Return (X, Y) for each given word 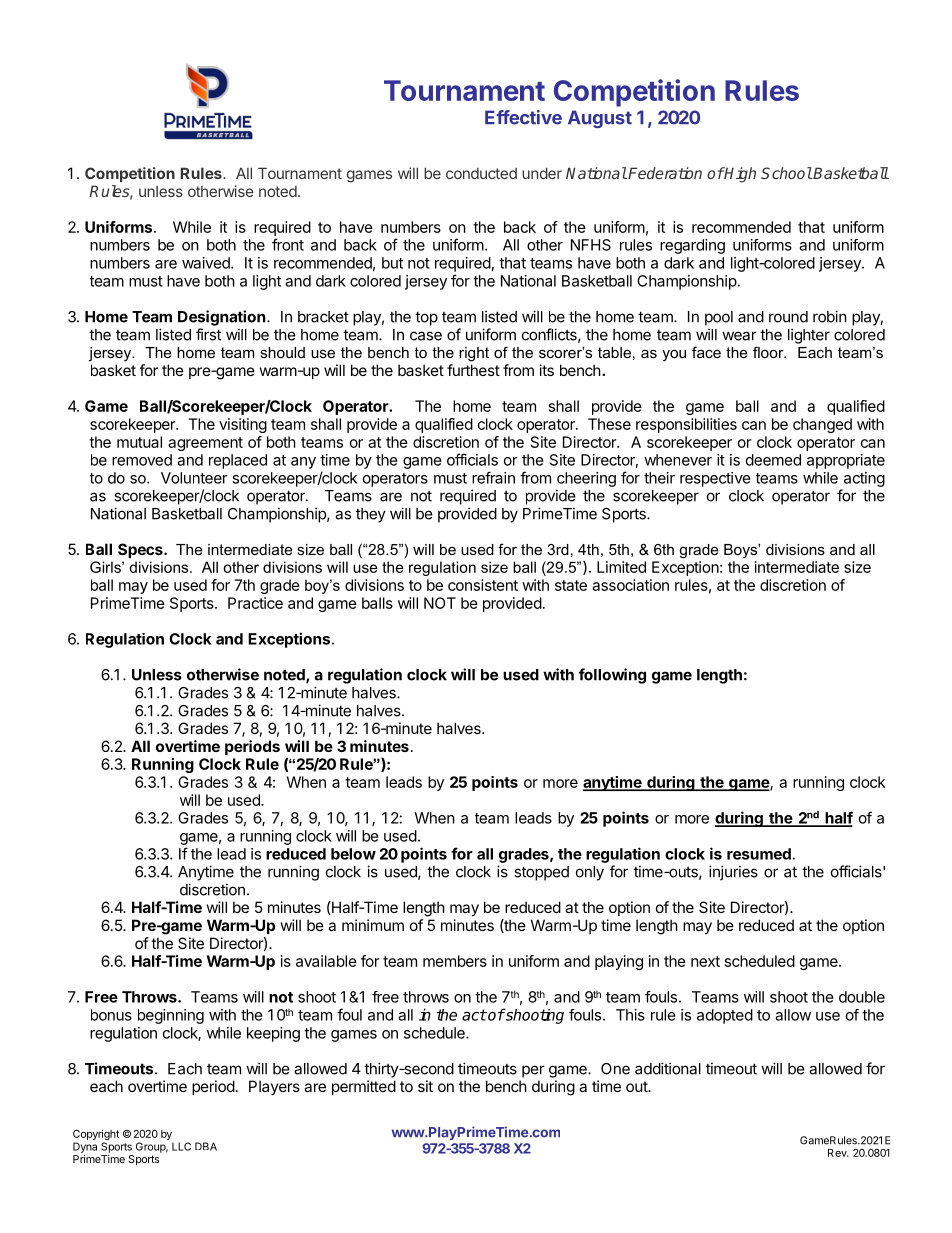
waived (207, 263)
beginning (171, 1016)
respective (715, 479)
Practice (255, 603)
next (705, 961)
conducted (481, 173)
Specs (141, 550)
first (208, 334)
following (612, 676)
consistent (483, 585)
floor (769, 352)
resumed (759, 854)
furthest (473, 370)
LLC (181, 1146)
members (455, 961)
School (786, 173)
